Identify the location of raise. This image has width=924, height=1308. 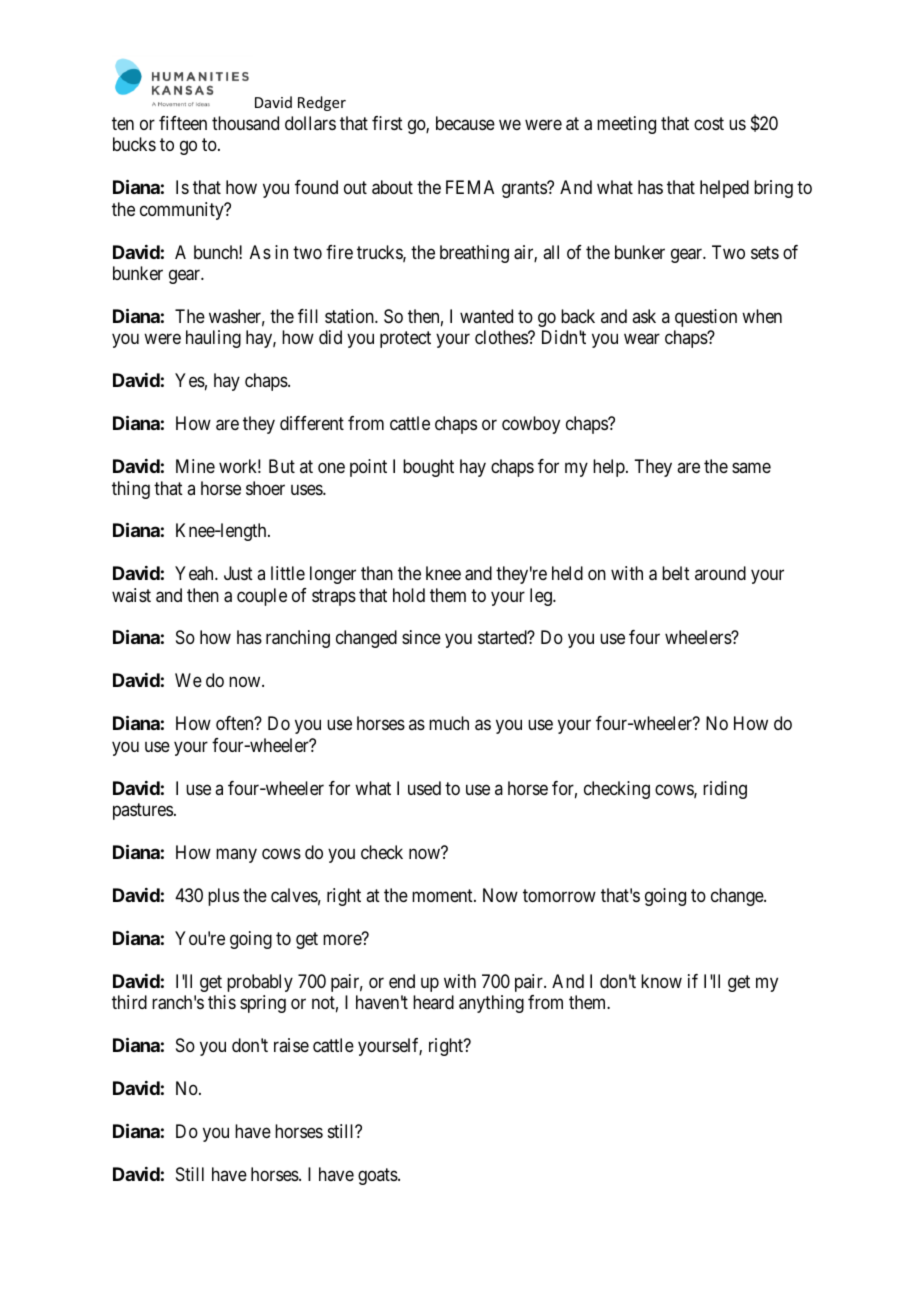
(291, 1045).
